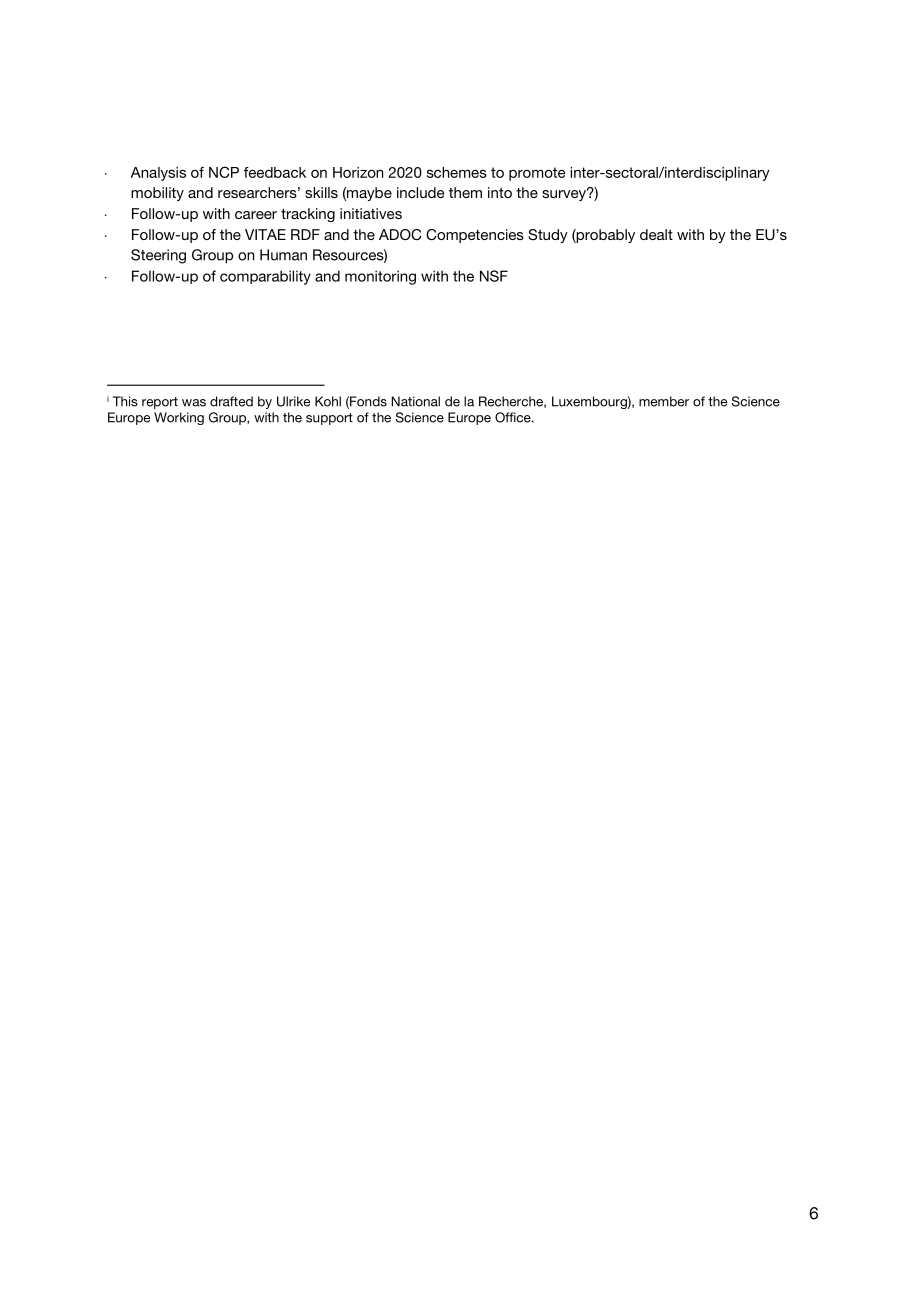  Describe the element at coordinates (537, 174) in the image. I see `promote` at that location.
